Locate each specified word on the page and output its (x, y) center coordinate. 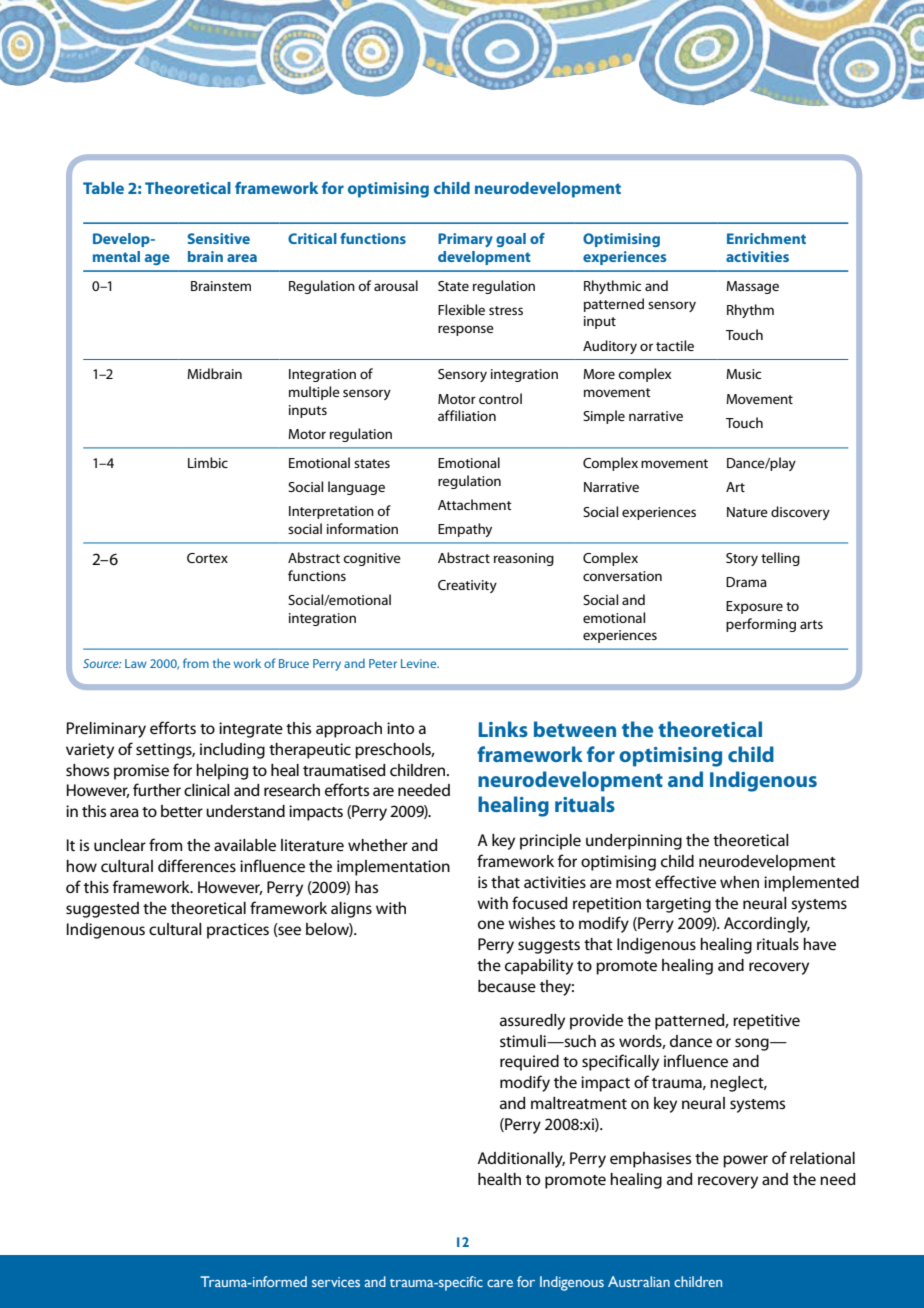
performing (761, 625)
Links (503, 729)
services (336, 1282)
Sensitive (218, 238)
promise (141, 772)
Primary (465, 240)
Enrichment (766, 238)
